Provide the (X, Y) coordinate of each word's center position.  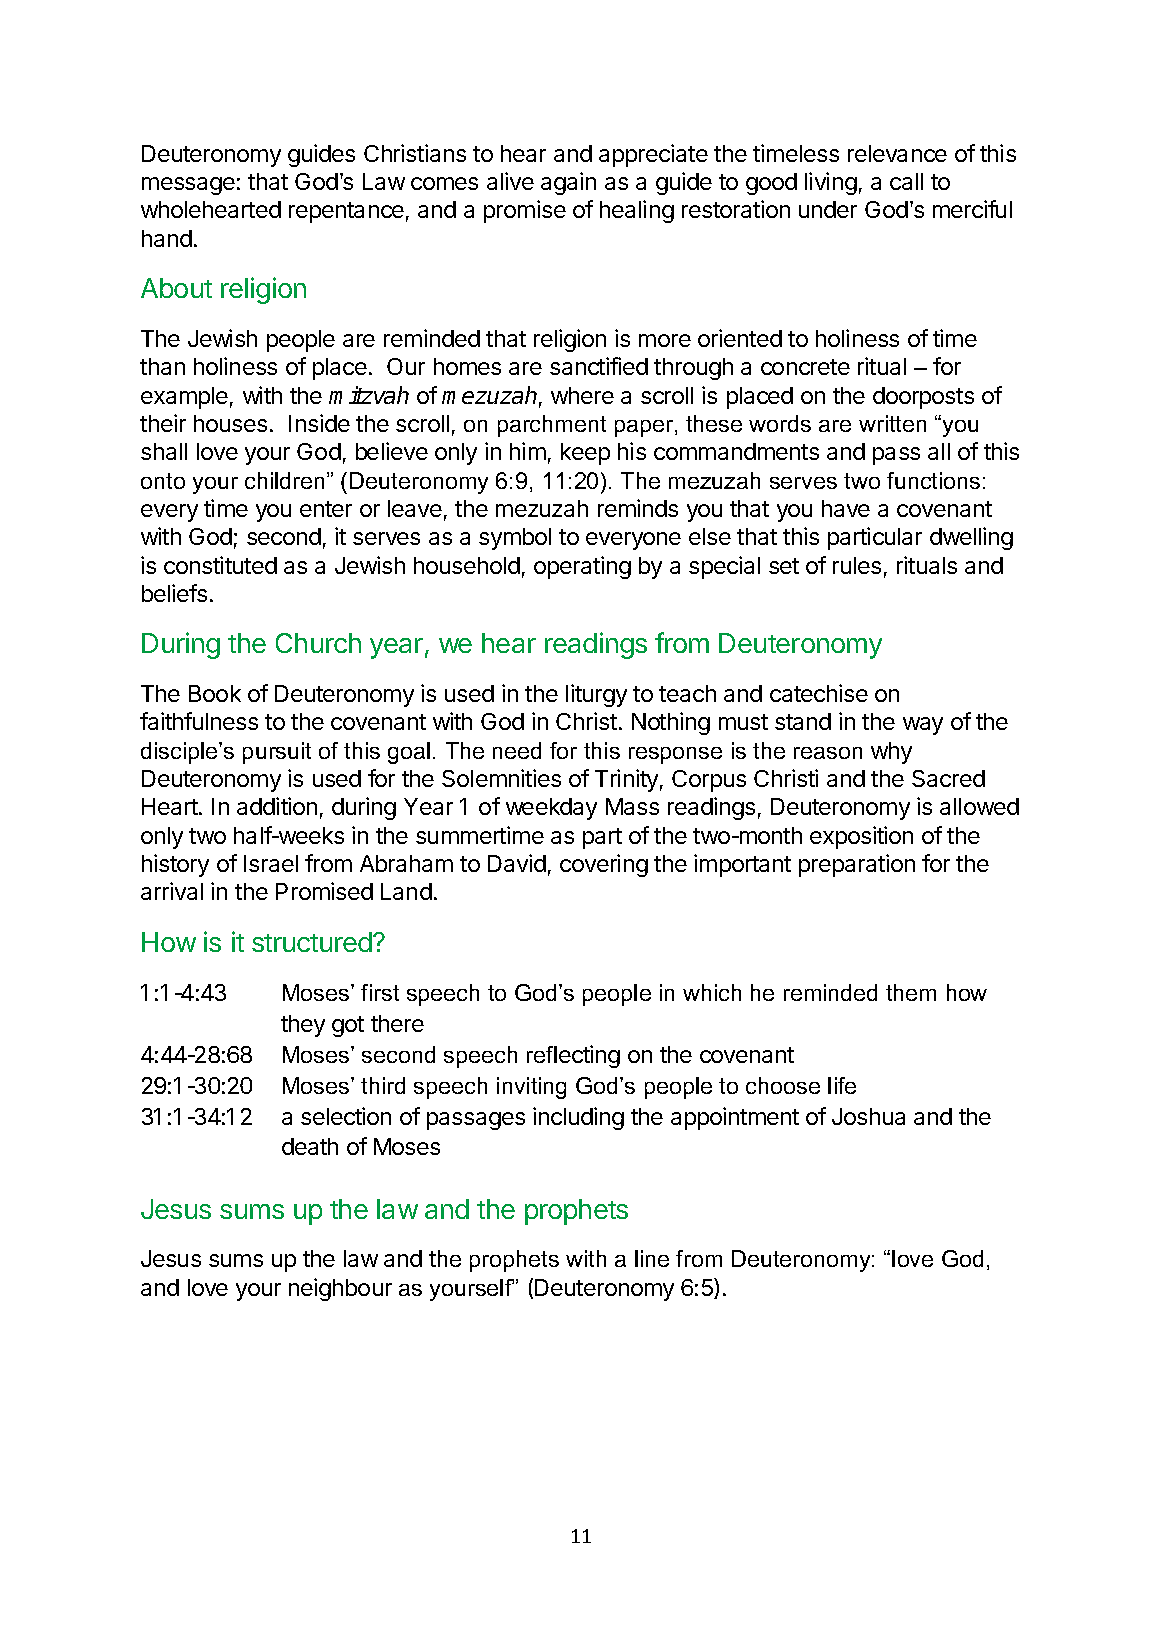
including (578, 1118)
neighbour (340, 1289)
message (188, 186)
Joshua (868, 1116)
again (568, 183)
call (906, 181)
